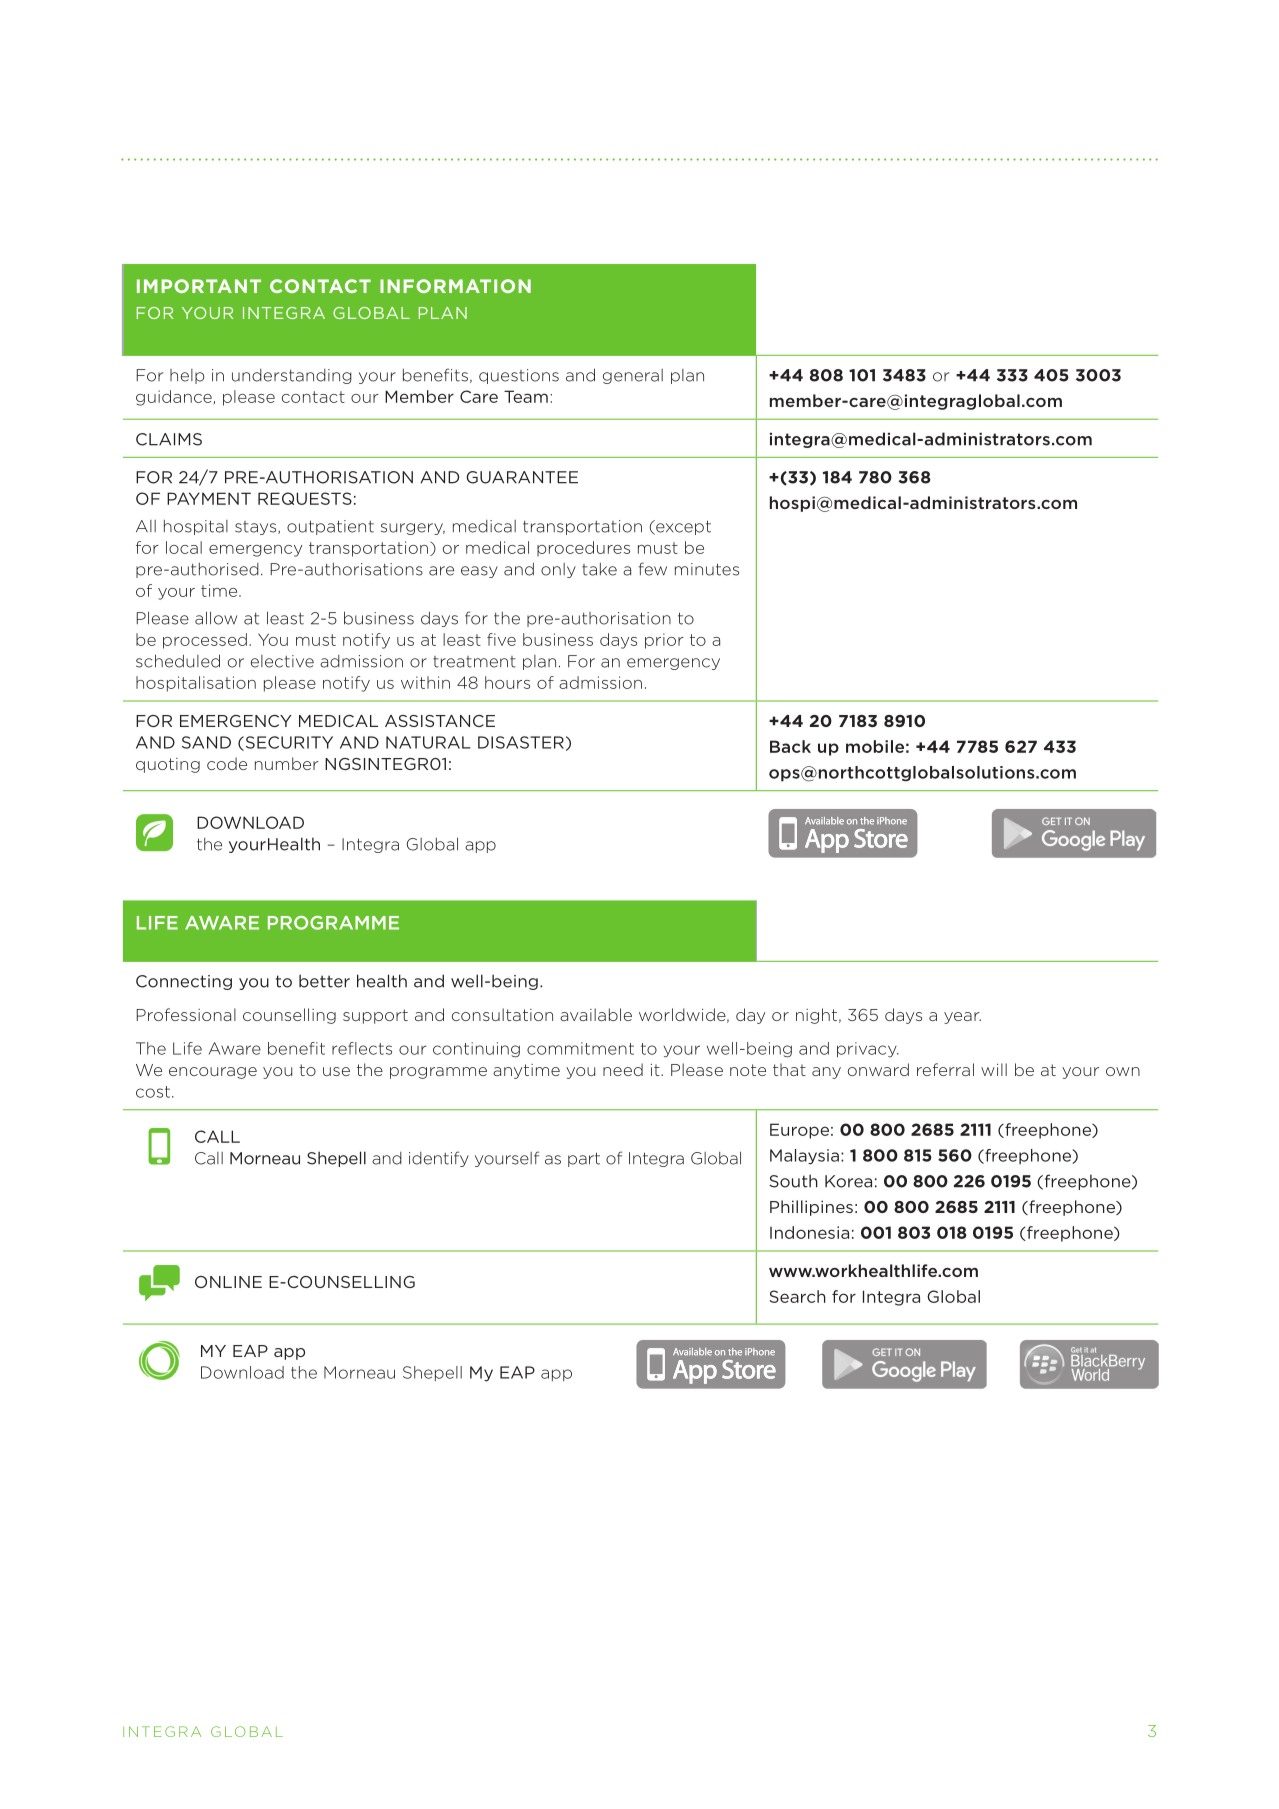 The image size is (1279, 1809). I want to click on code, so click(227, 763).
